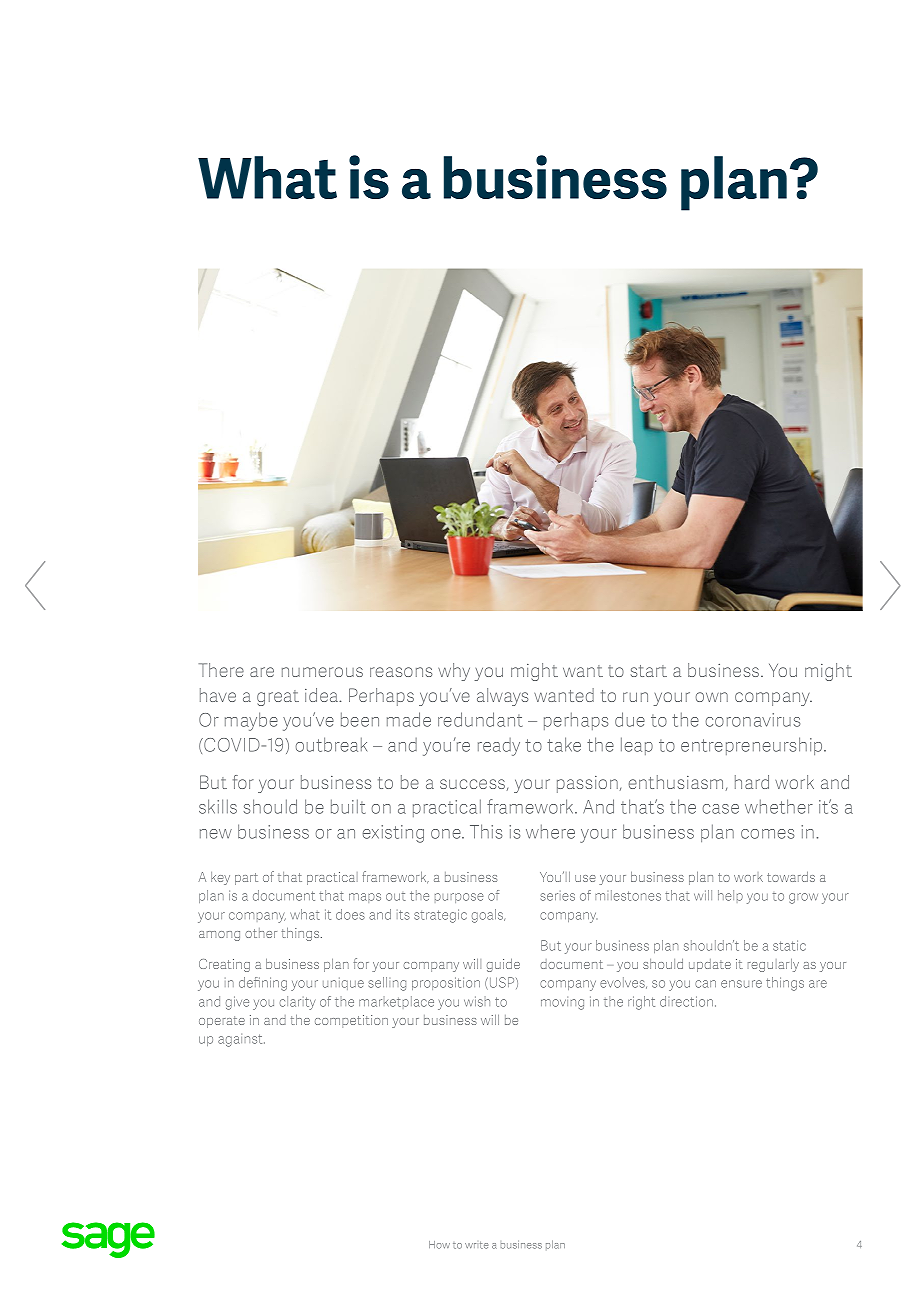 This document has height=1308, width=924. I want to click on How, so click(439, 1245).
